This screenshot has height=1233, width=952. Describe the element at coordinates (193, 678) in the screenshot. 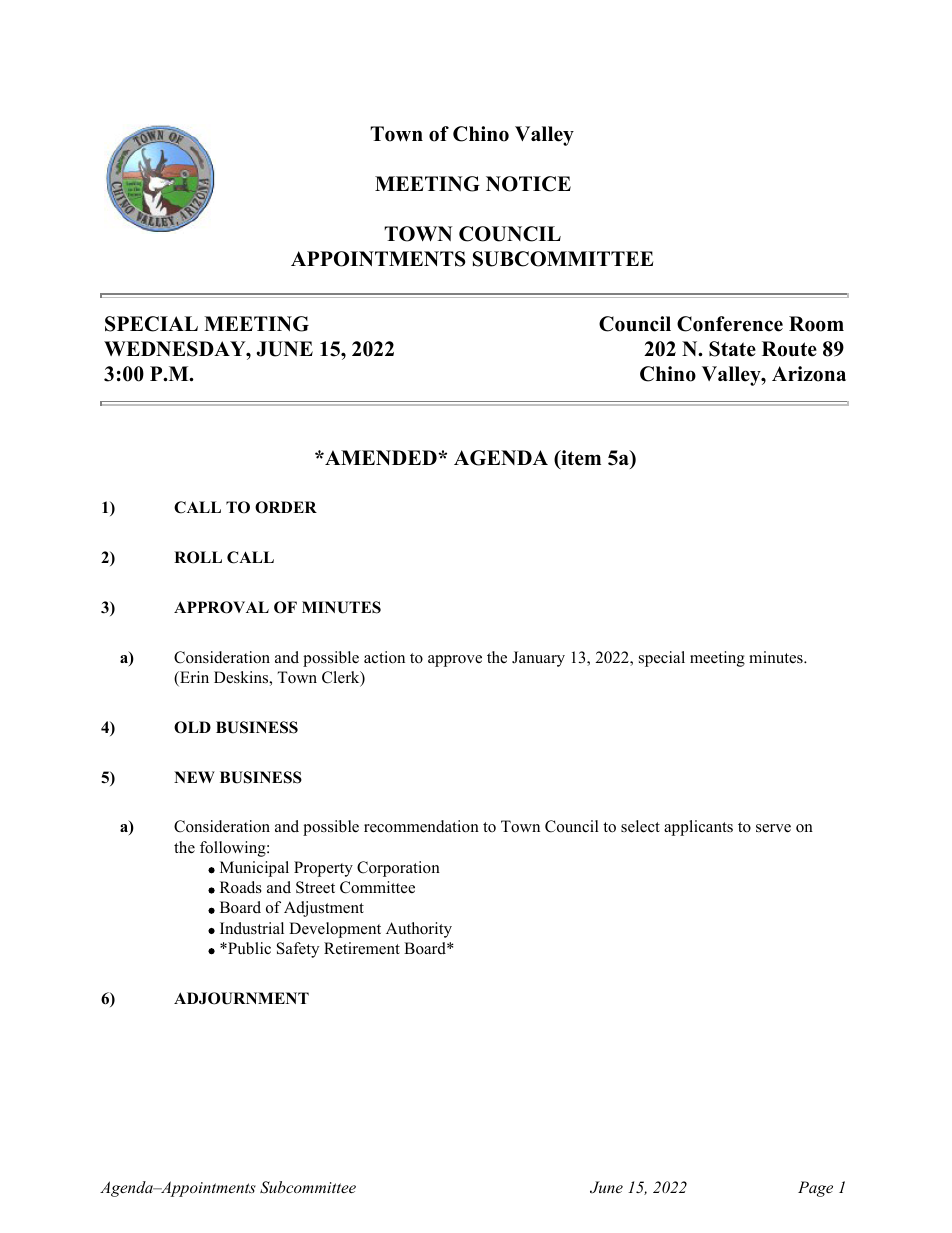

I see `Erin` at that location.
